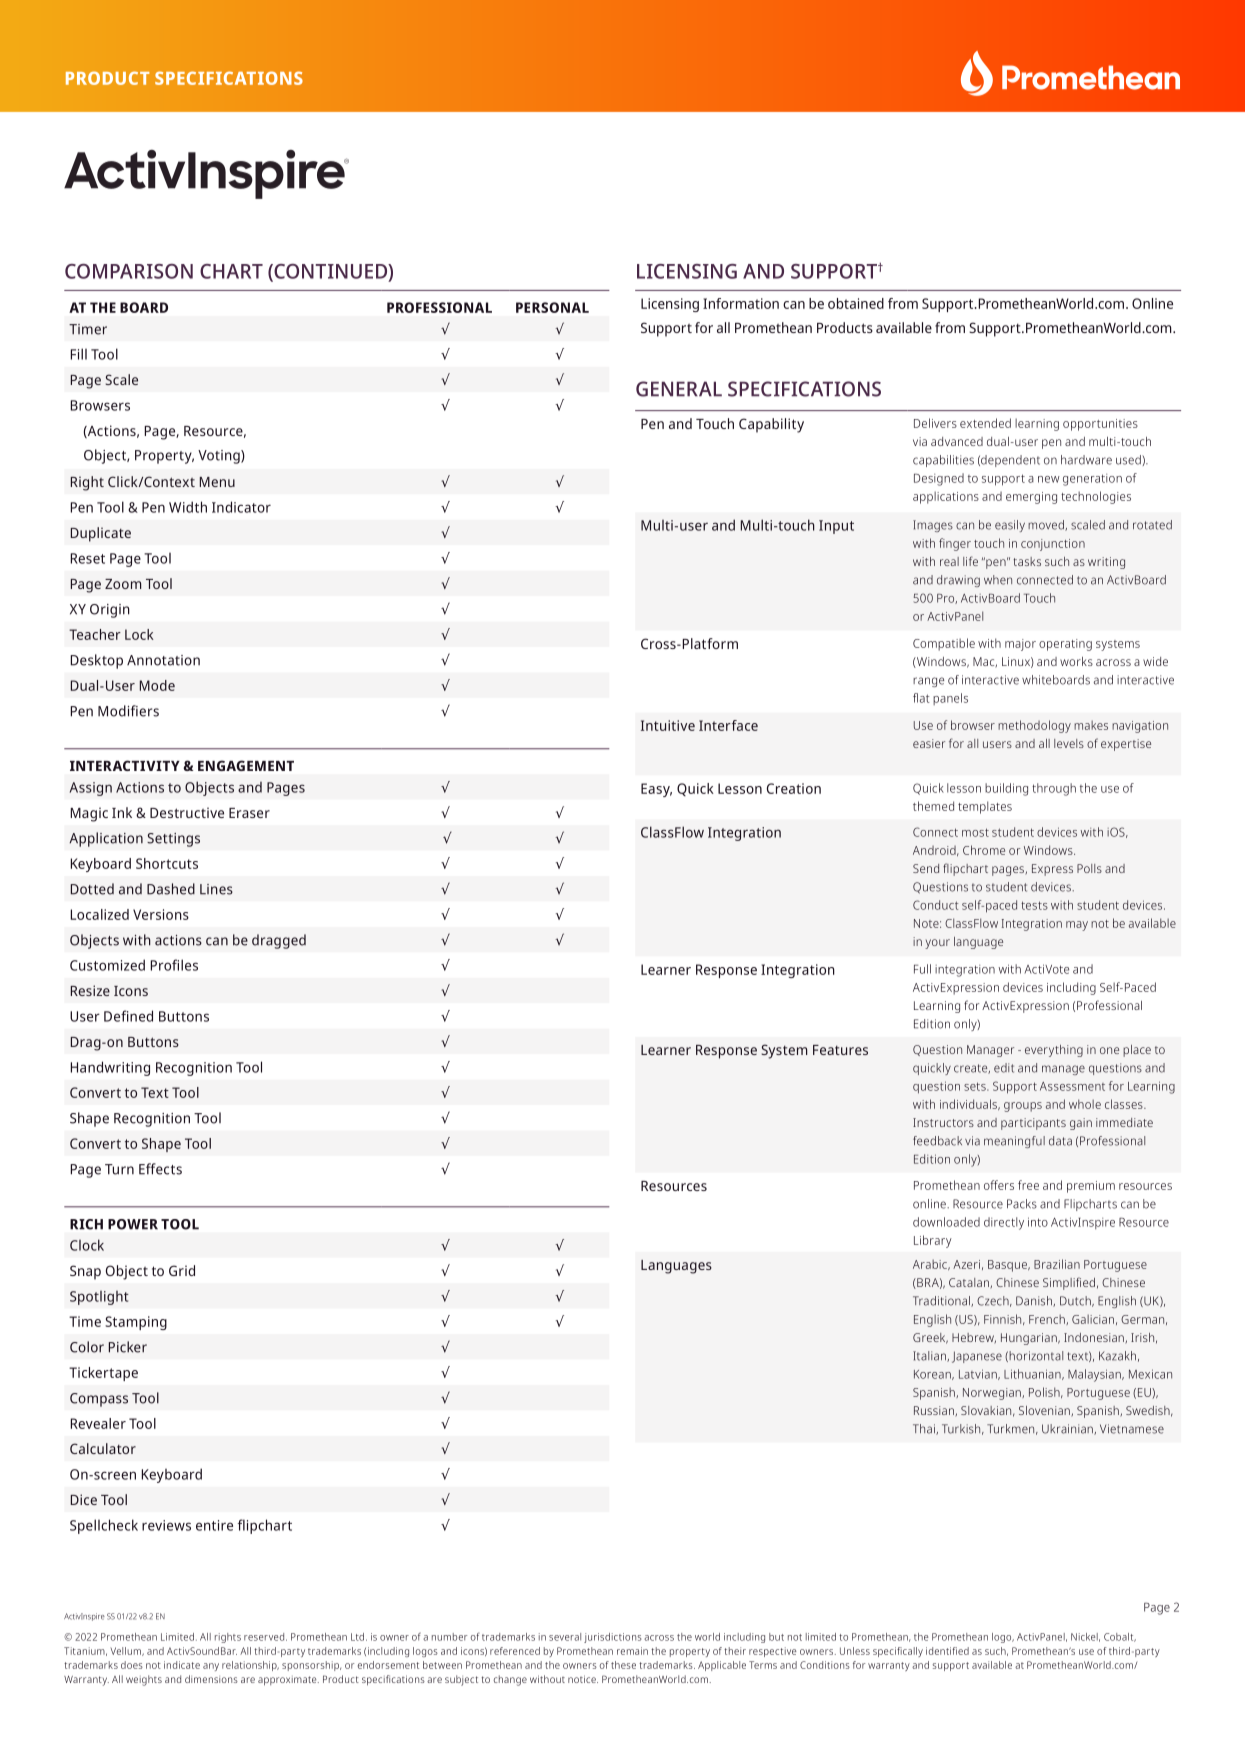 This screenshot has height=1746, width=1245. Describe the element at coordinates (552, 307) in the screenshot. I see `PERSONAL` at that location.
